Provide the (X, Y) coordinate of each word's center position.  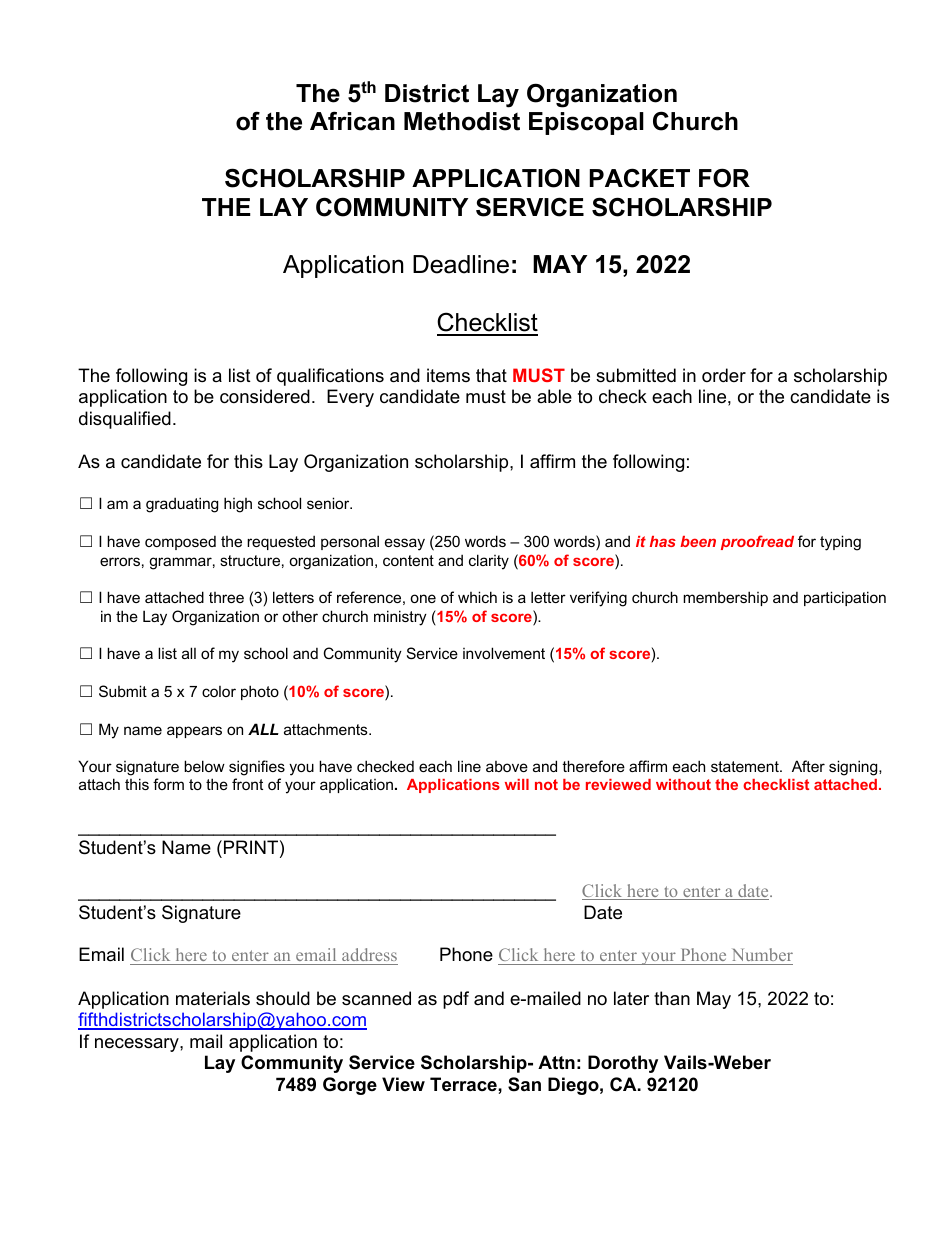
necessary (138, 1045)
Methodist (462, 121)
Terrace (464, 1084)
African (352, 121)
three (226, 597)
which (477, 597)
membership (725, 598)
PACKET (640, 178)
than (672, 998)
